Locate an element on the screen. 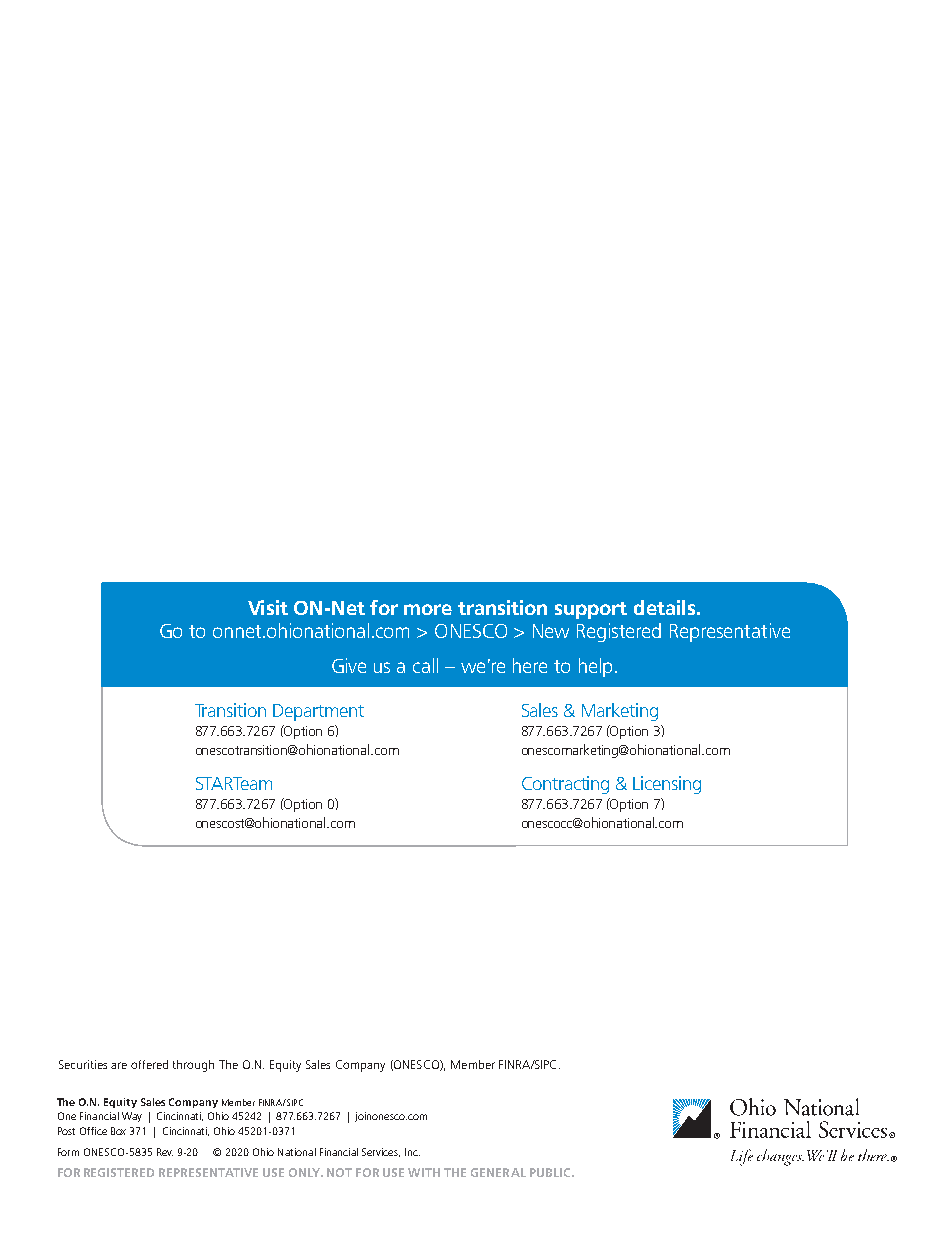  Contracting is located at coordinates (565, 785).
